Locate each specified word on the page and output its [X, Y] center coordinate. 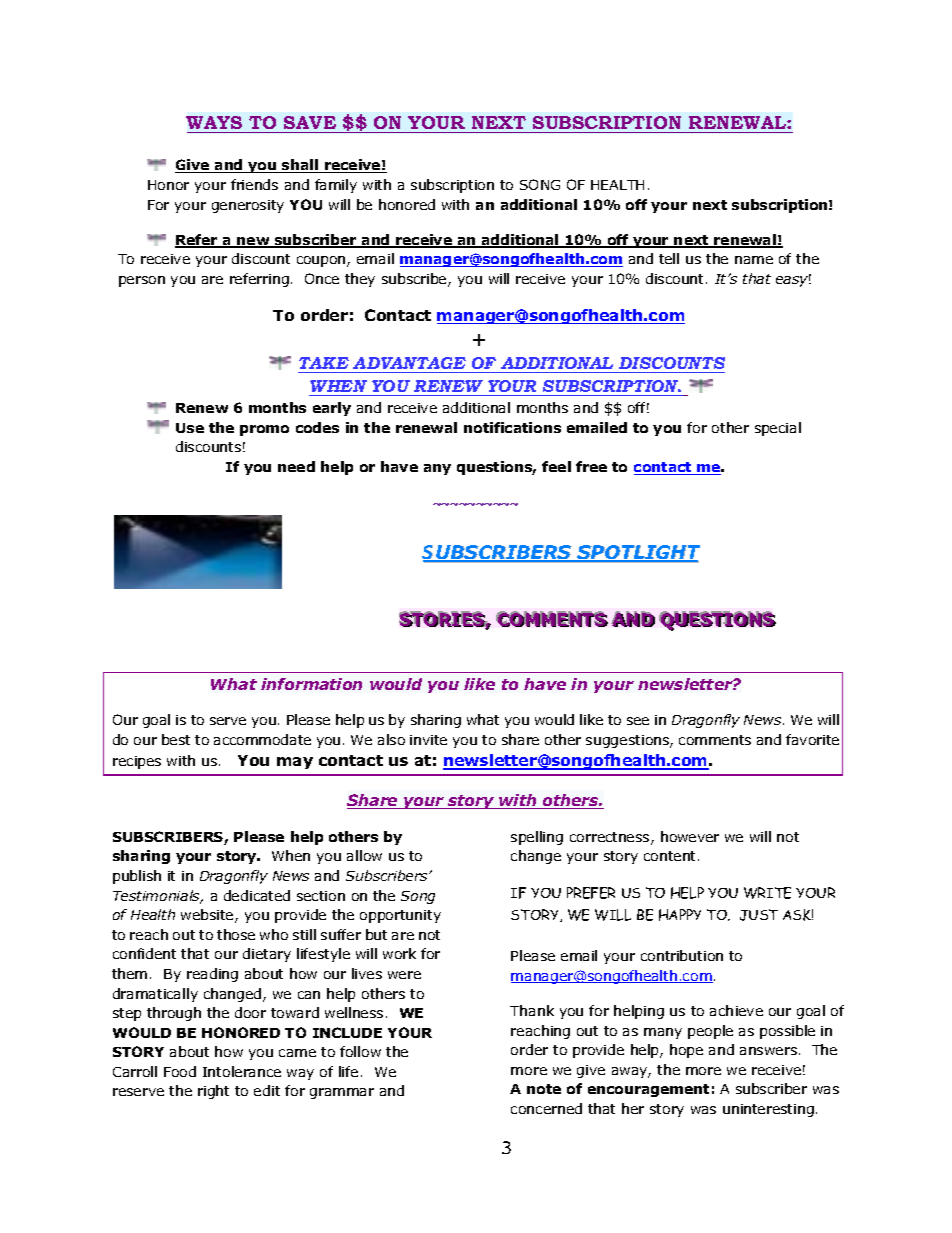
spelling [537, 838]
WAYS [214, 122]
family [336, 186]
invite [428, 740]
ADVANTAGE [409, 363]
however [690, 836]
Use [190, 428]
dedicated [257, 895]
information [311, 684]
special [778, 429]
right [213, 1092]
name [754, 260]
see [638, 721]
